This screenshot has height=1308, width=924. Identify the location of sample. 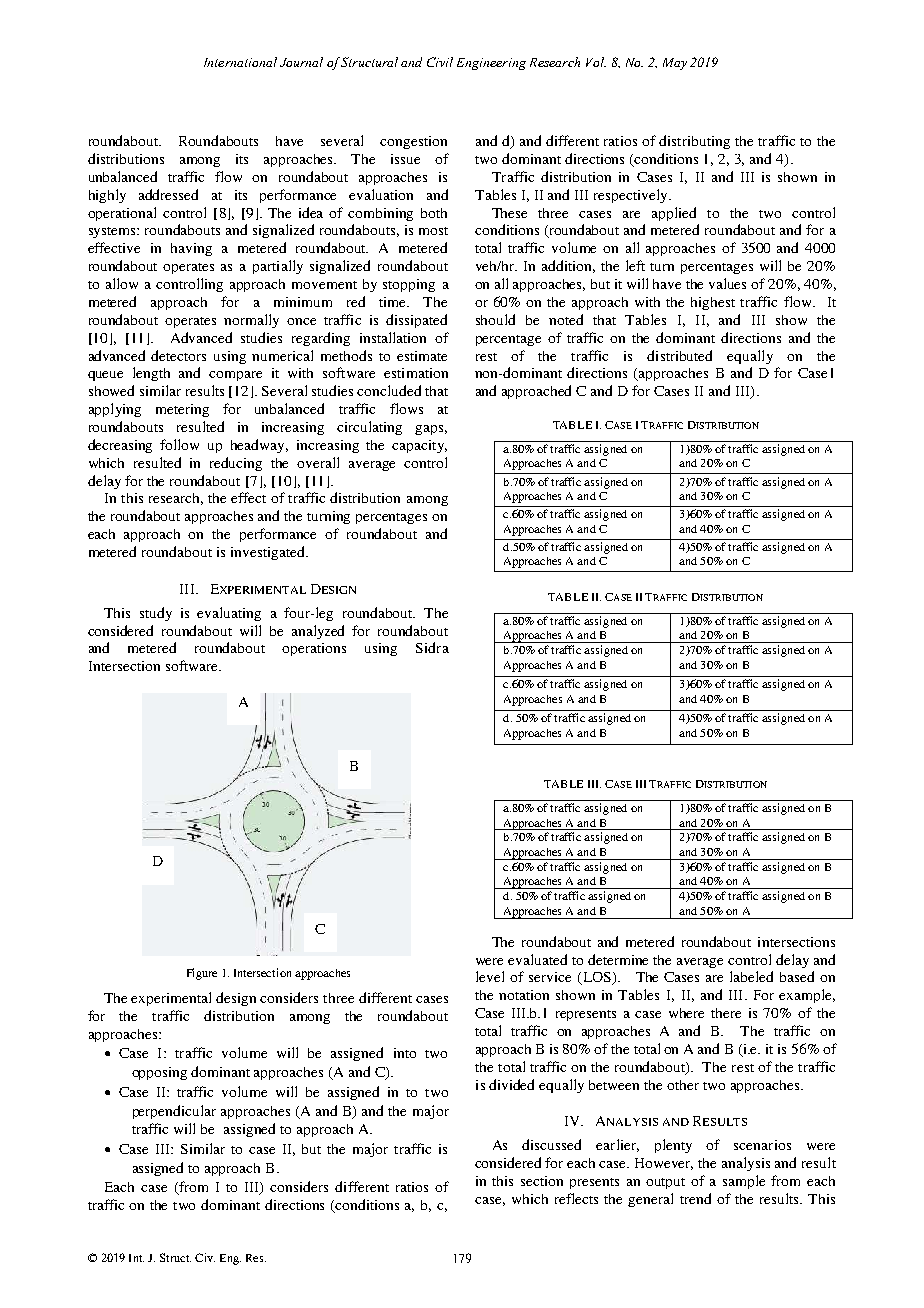
(744, 1182).
